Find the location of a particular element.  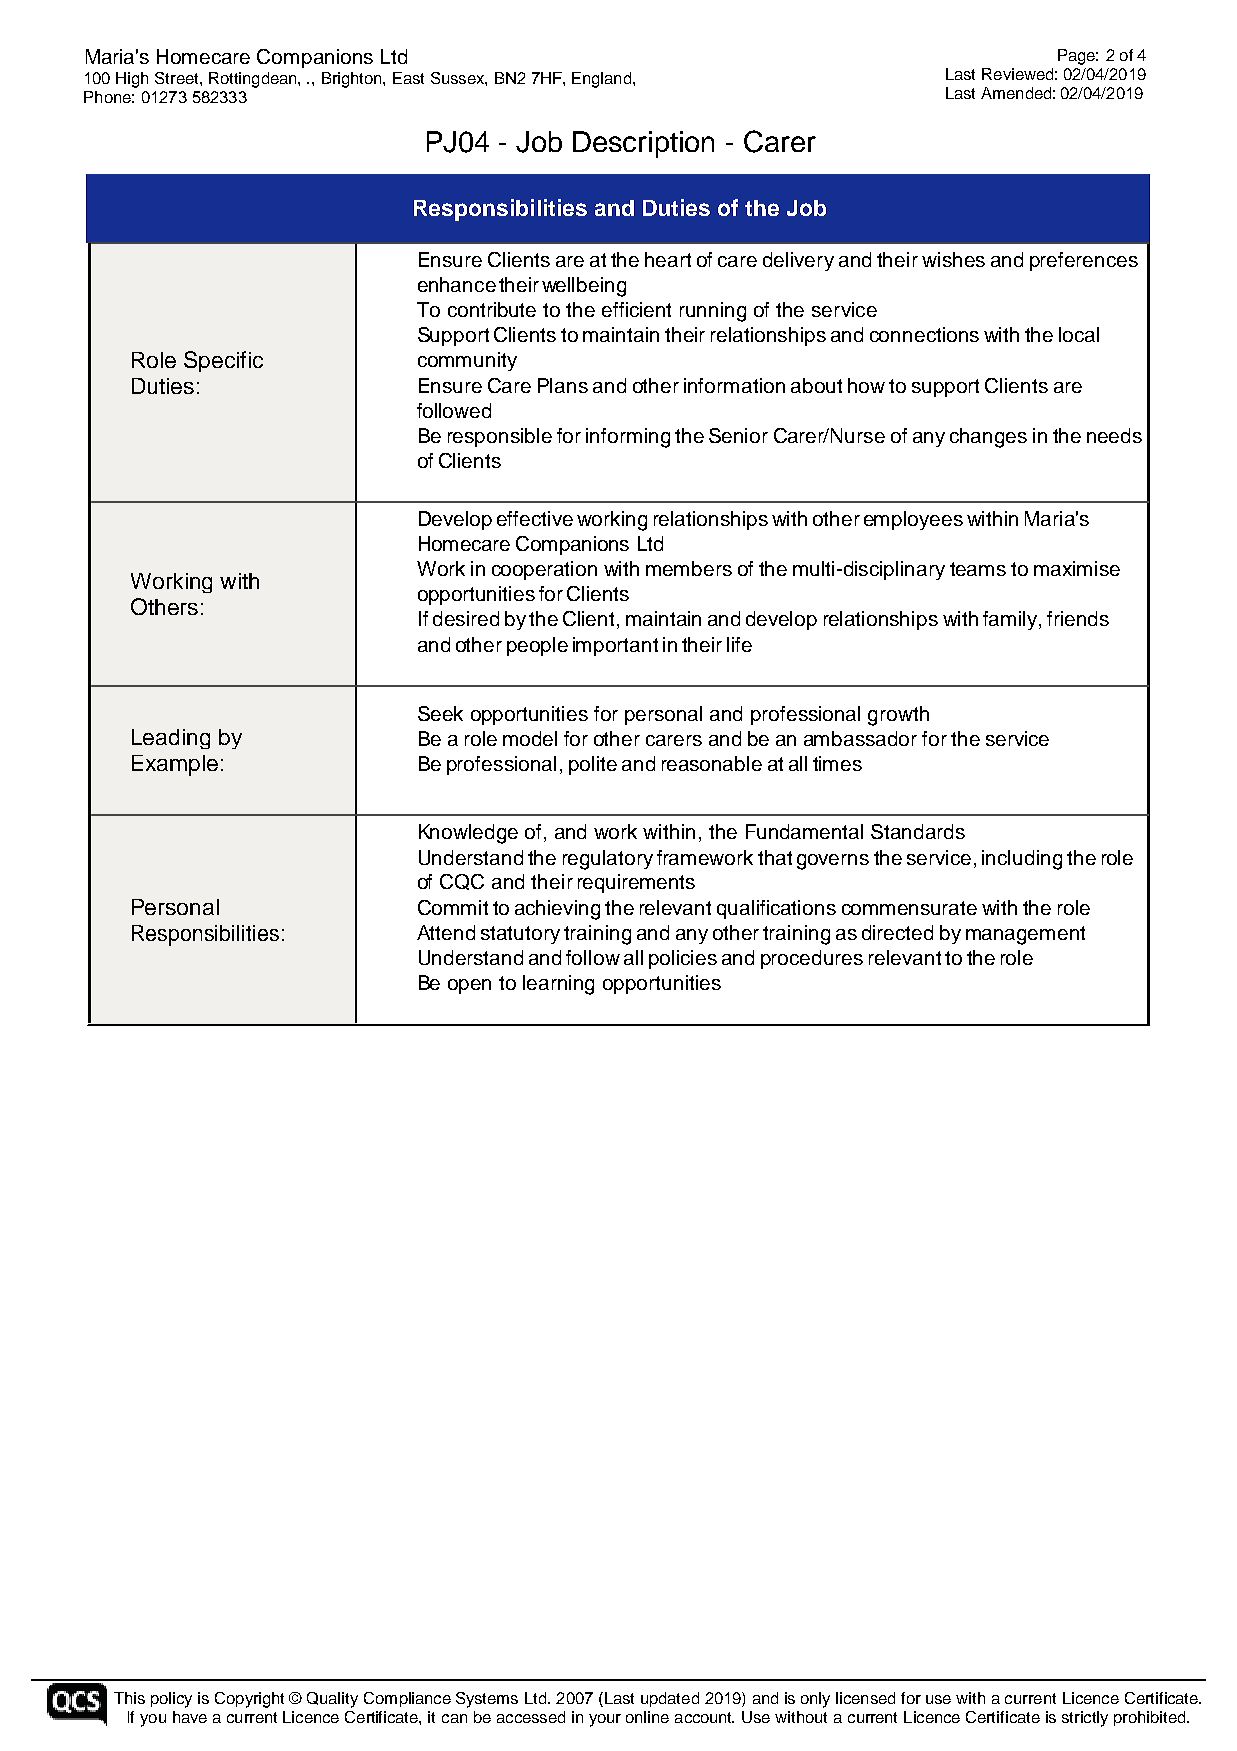

preferences is located at coordinates (1084, 261).
